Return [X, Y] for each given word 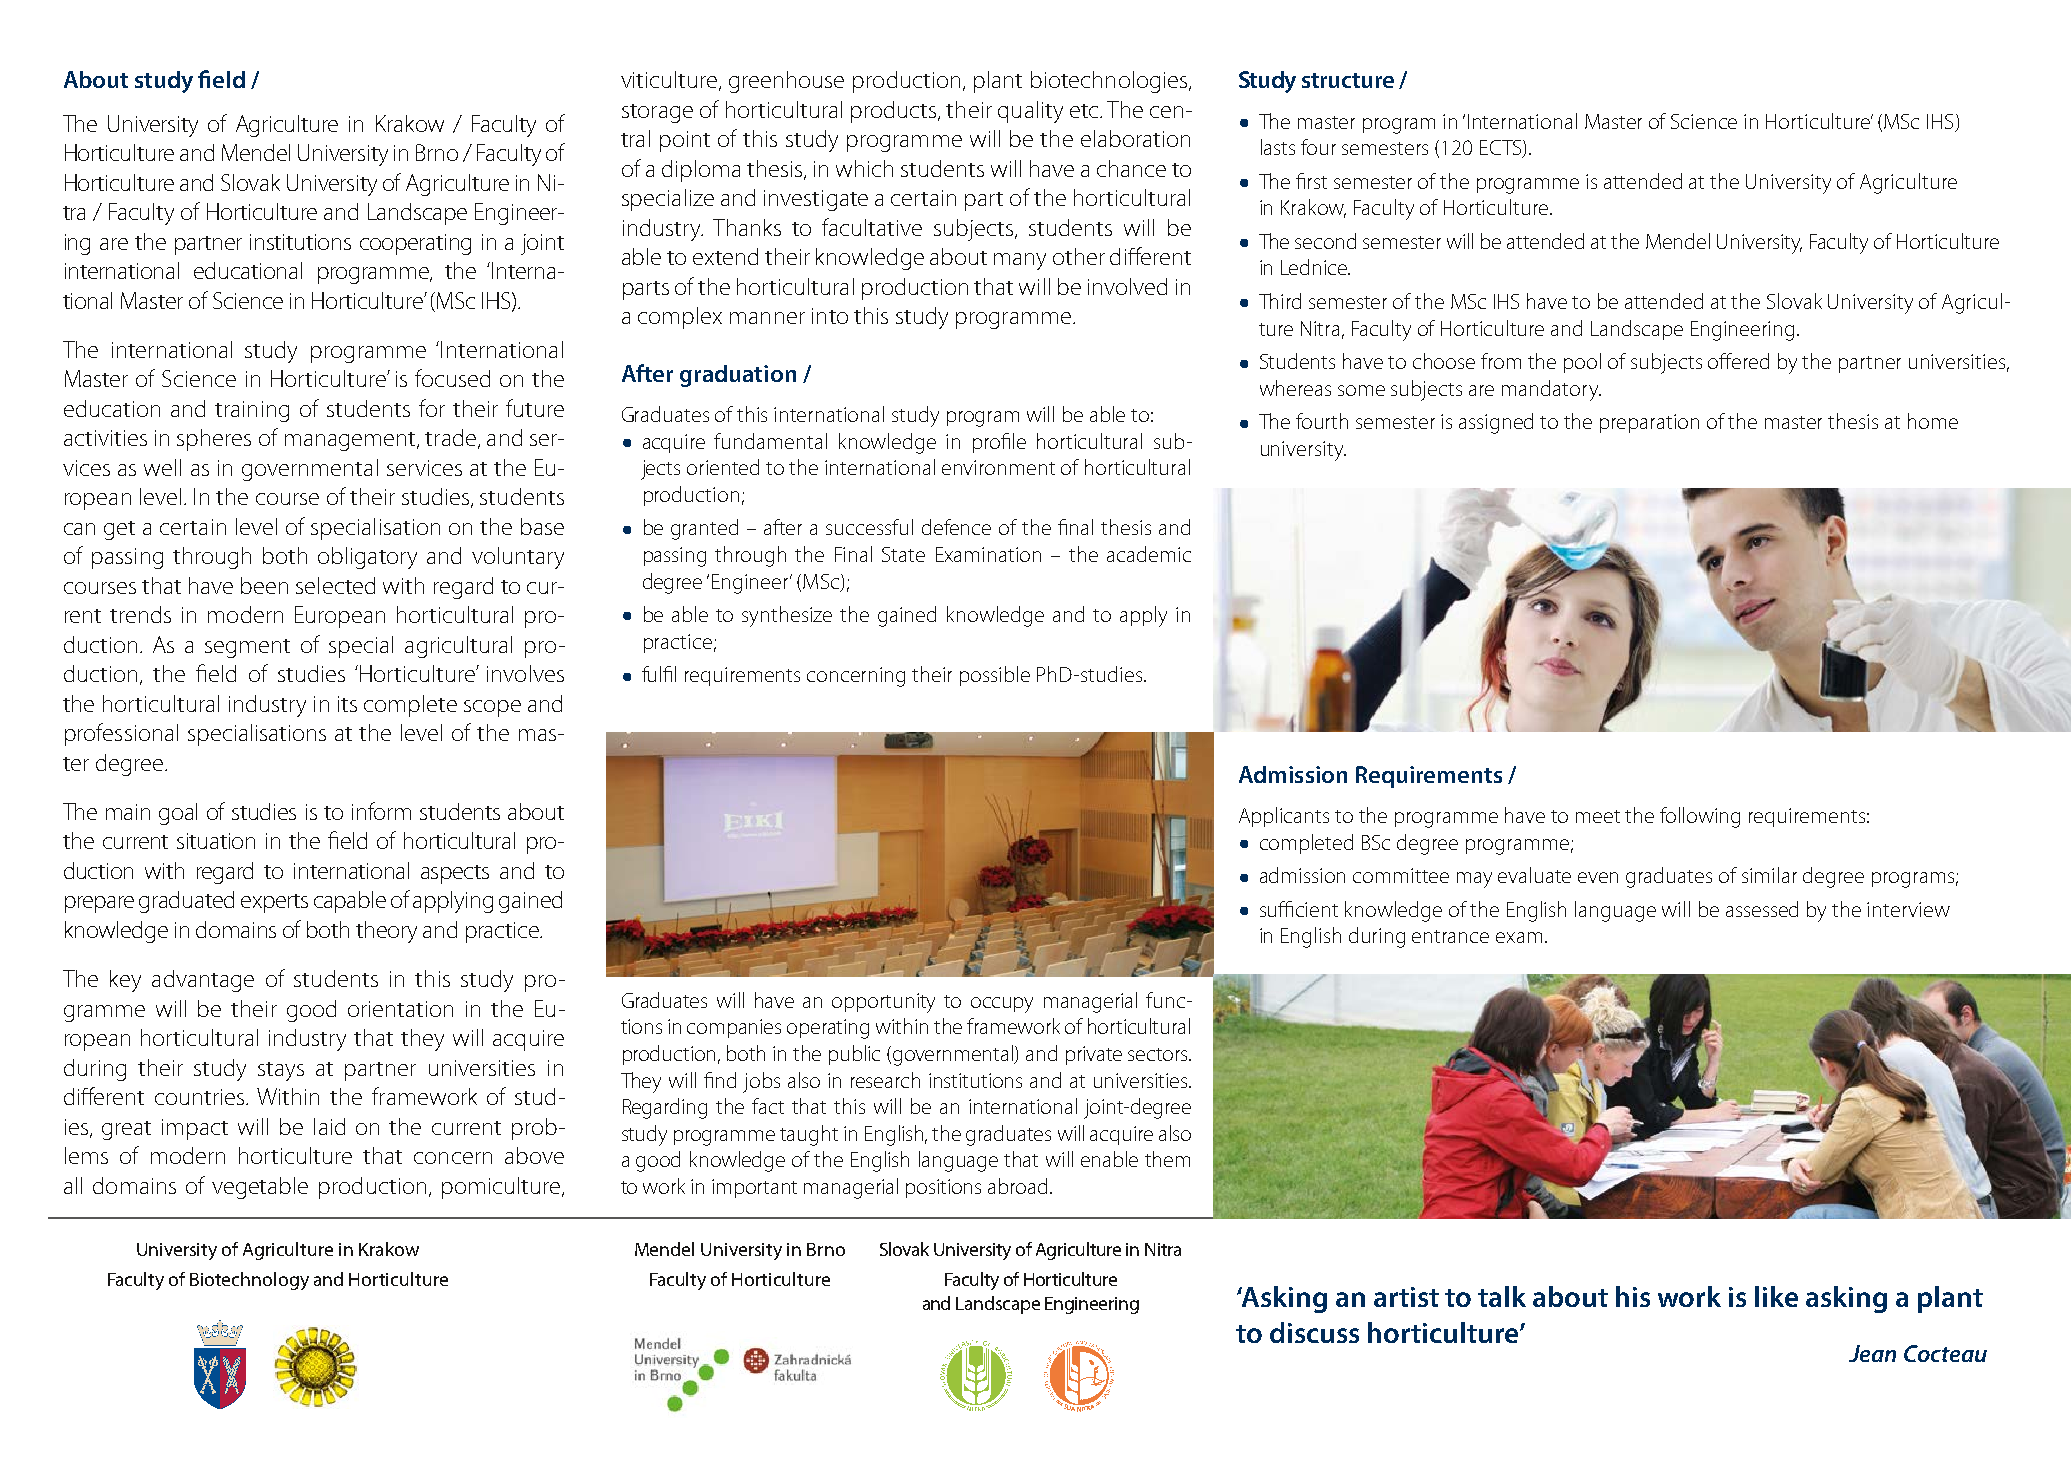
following [1700, 817]
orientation [400, 1009]
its [347, 704]
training [252, 411]
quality [1030, 112]
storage [657, 113]
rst [1317, 182]
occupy [1002, 1005]
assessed [1762, 909]
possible [995, 676]
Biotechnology [249, 1281]
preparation [1649, 423]
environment [998, 467]
